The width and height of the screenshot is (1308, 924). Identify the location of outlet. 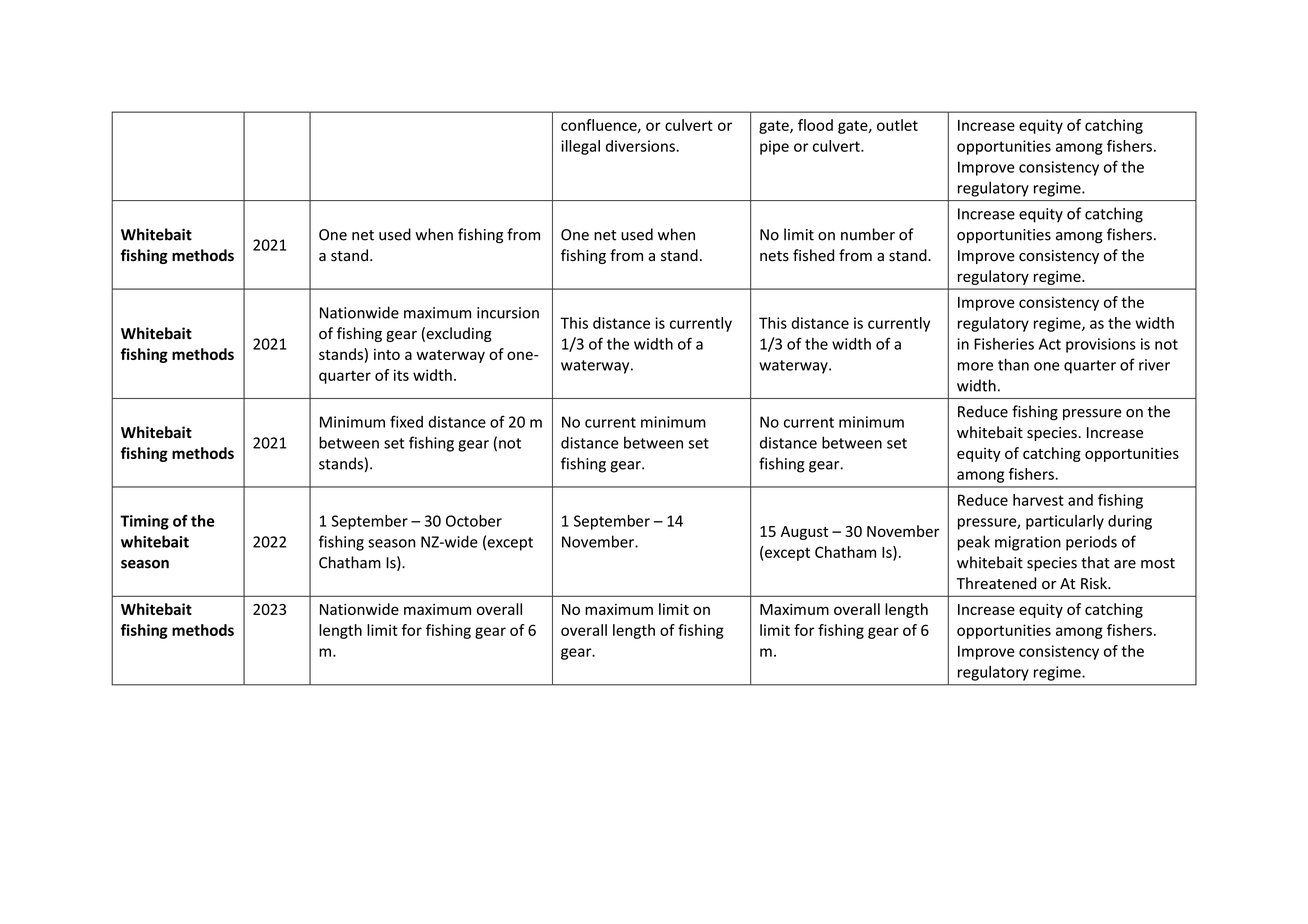
(897, 125).
